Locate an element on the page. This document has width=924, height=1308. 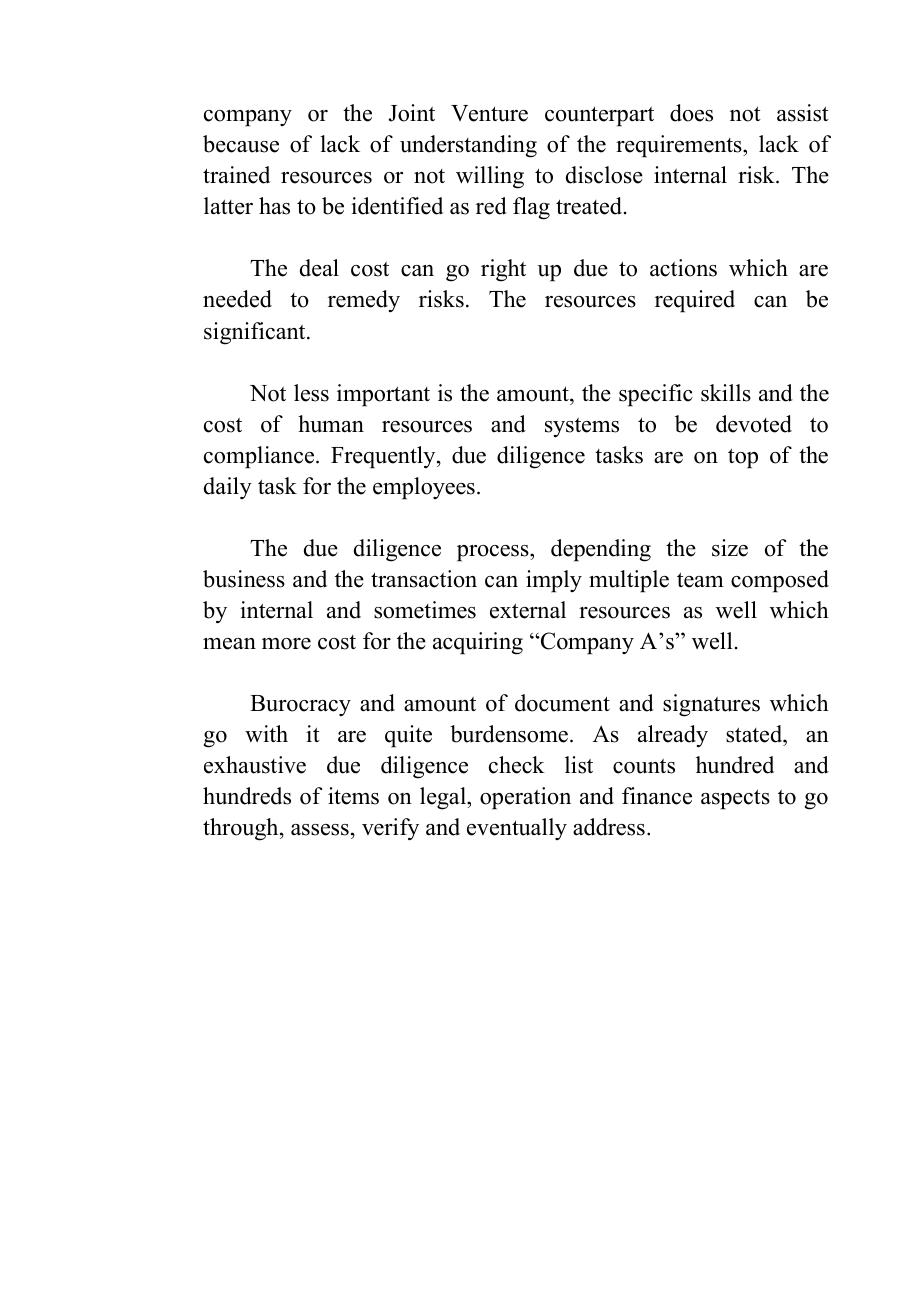
needed is located at coordinates (237, 299).
